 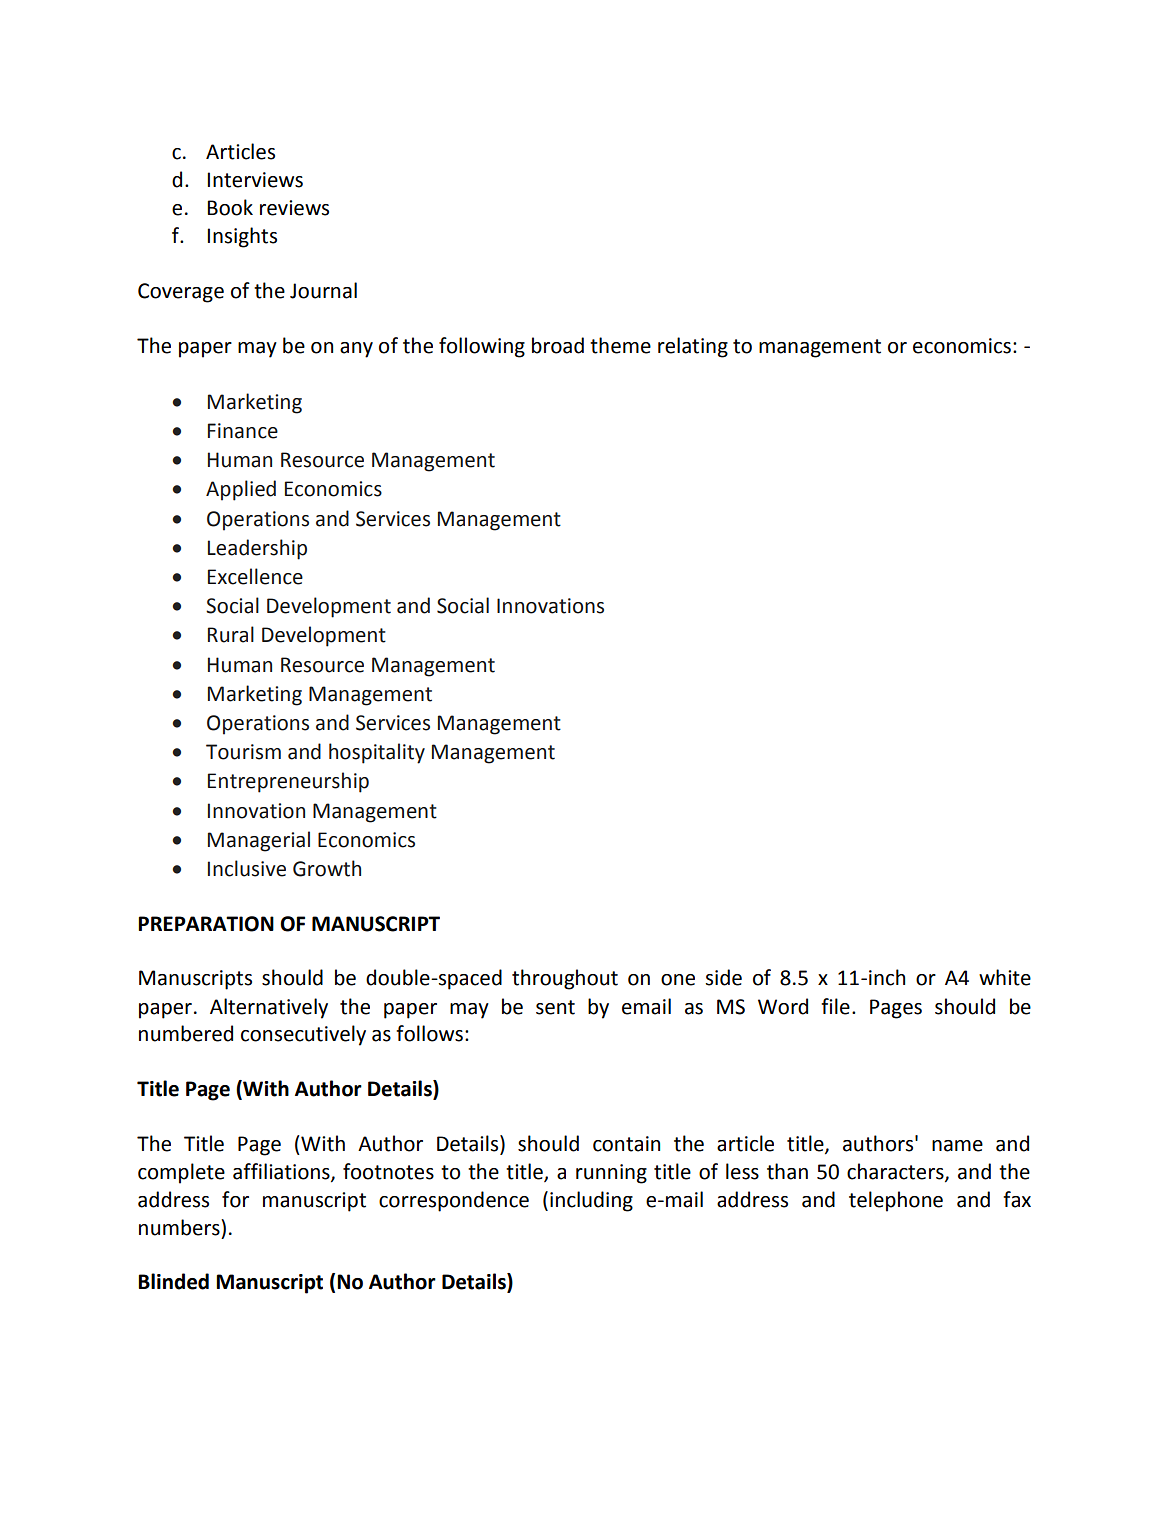 What do you see at coordinates (896, 1201) in the document?
I see `telephone` at bounding box center [896, 1201].
